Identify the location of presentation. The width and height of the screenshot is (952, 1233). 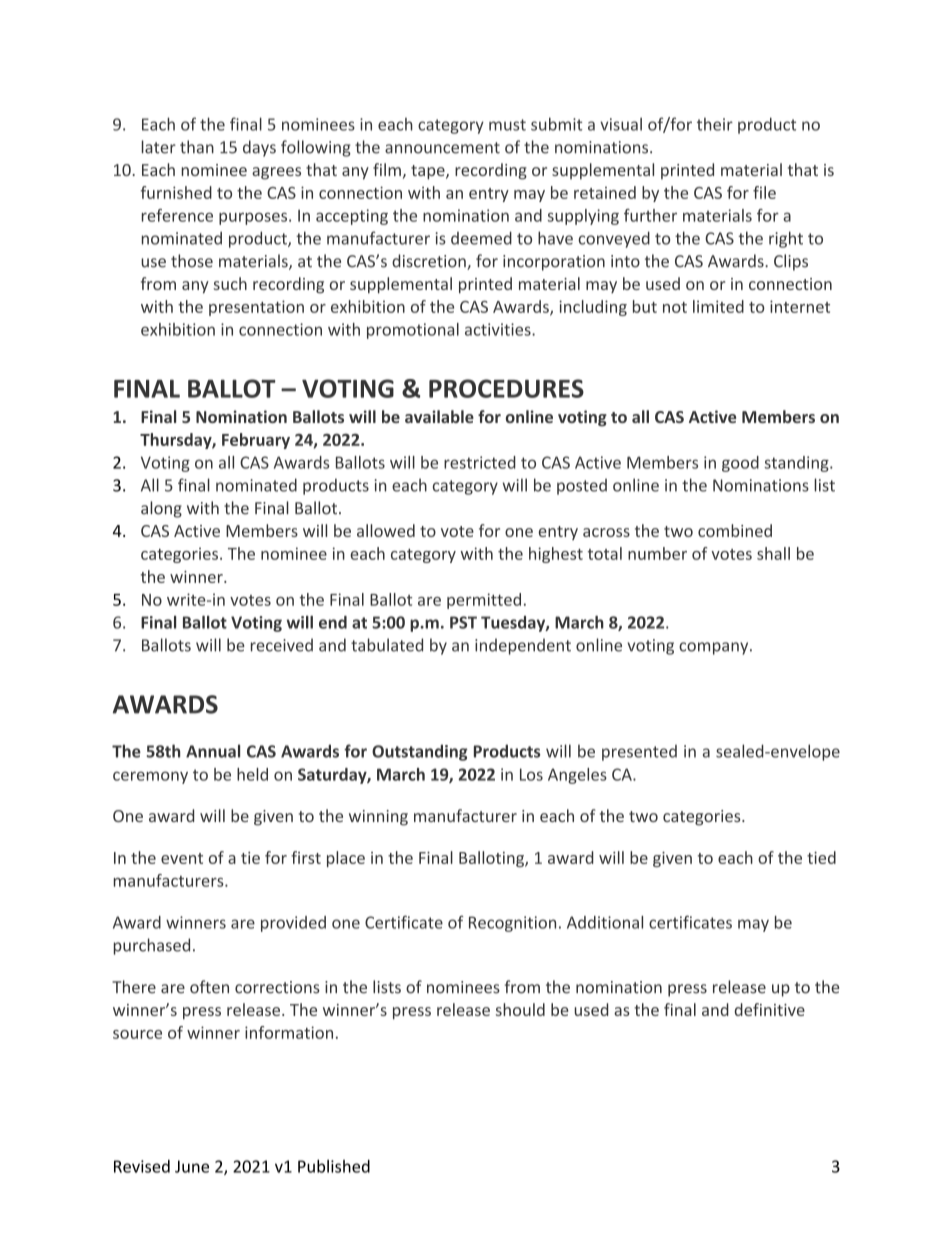
(256, 308).
